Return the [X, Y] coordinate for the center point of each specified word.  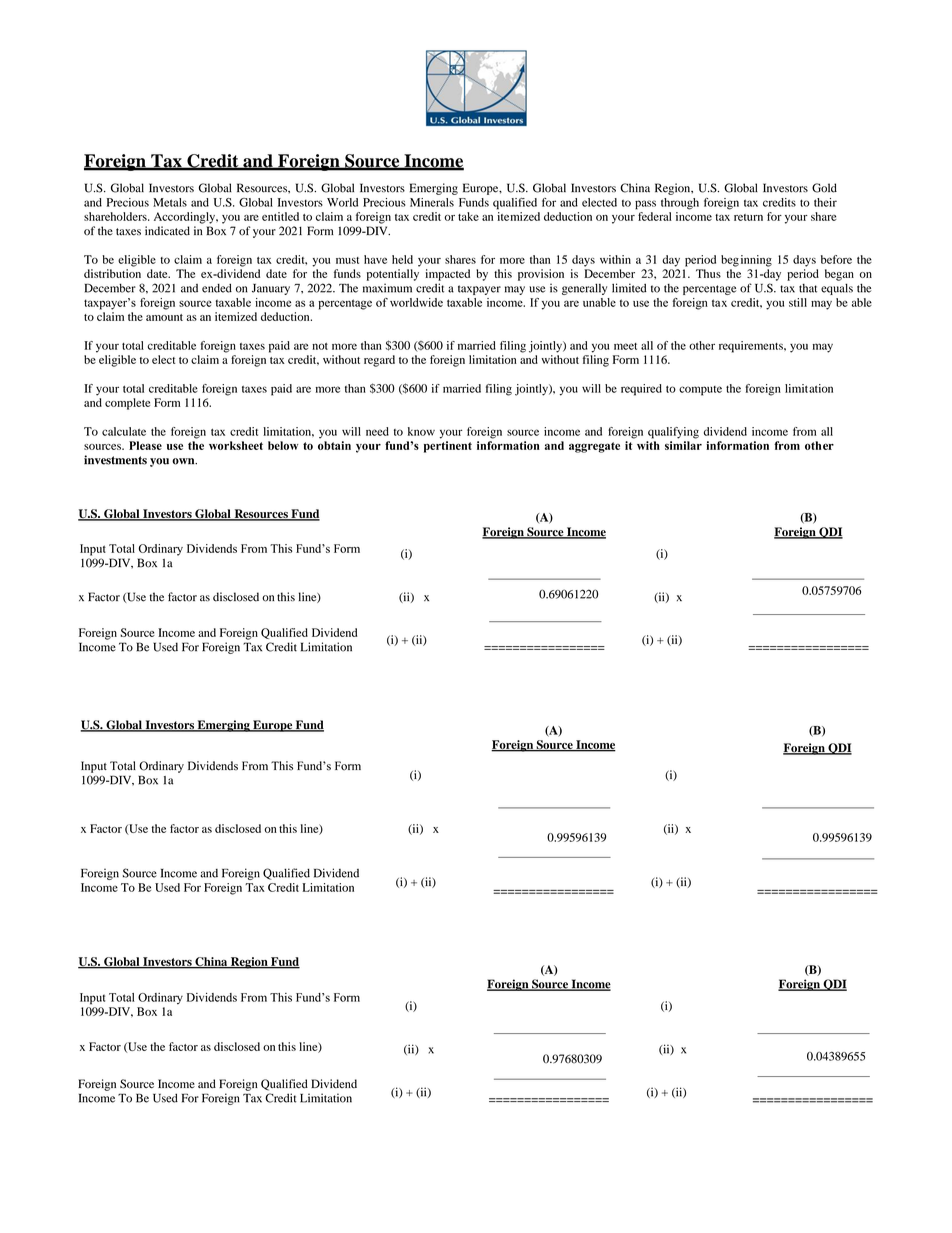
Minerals [432, 202]
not [320, 346]
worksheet [236, 445]
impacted [448, 275]
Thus [708, 273]
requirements [752, 347]
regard [379, 361]
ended [217, 288]
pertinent [448, 447]
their [825, 202]
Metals [170, 202]
